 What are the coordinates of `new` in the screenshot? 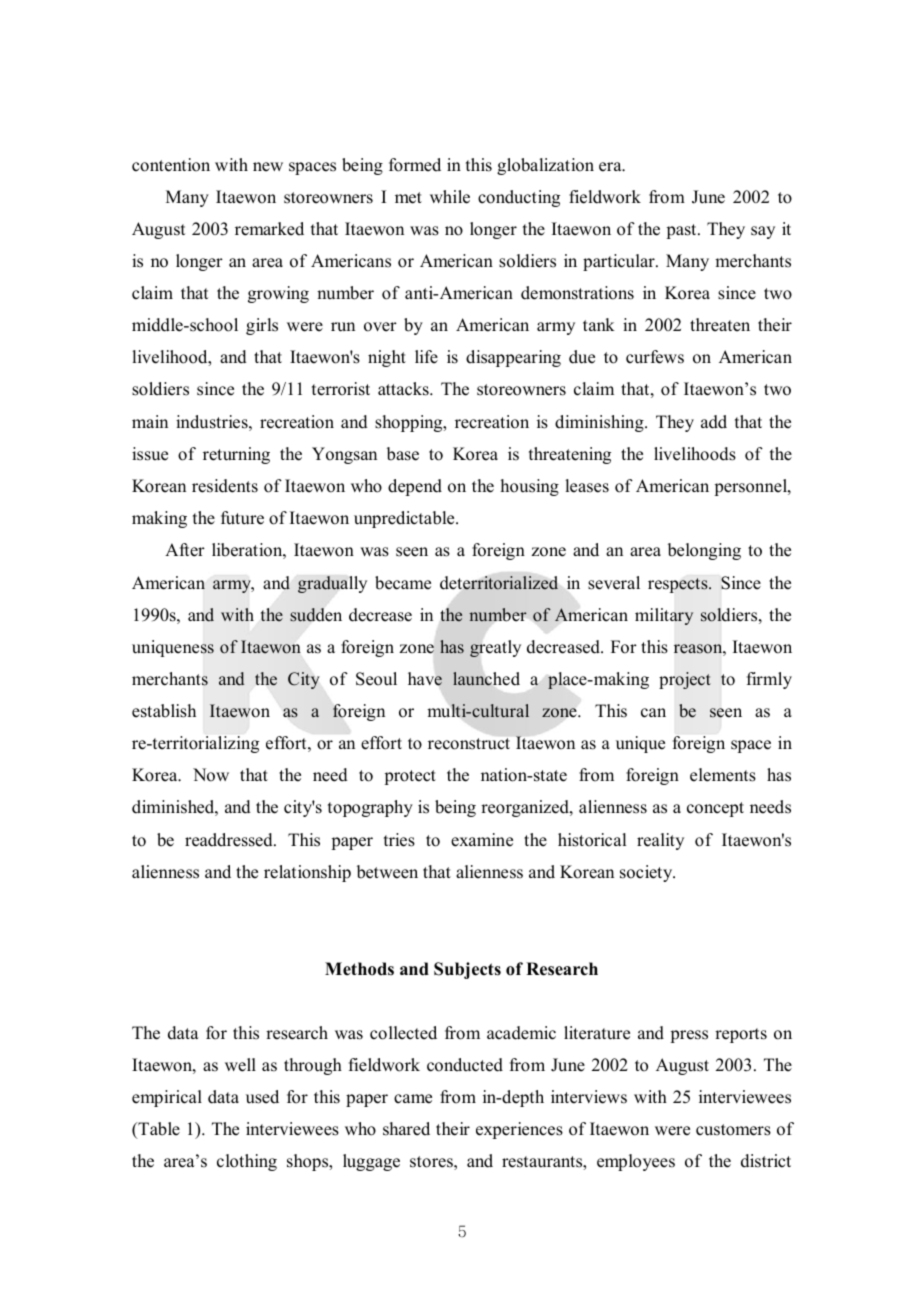 It's located at (268, 167).
